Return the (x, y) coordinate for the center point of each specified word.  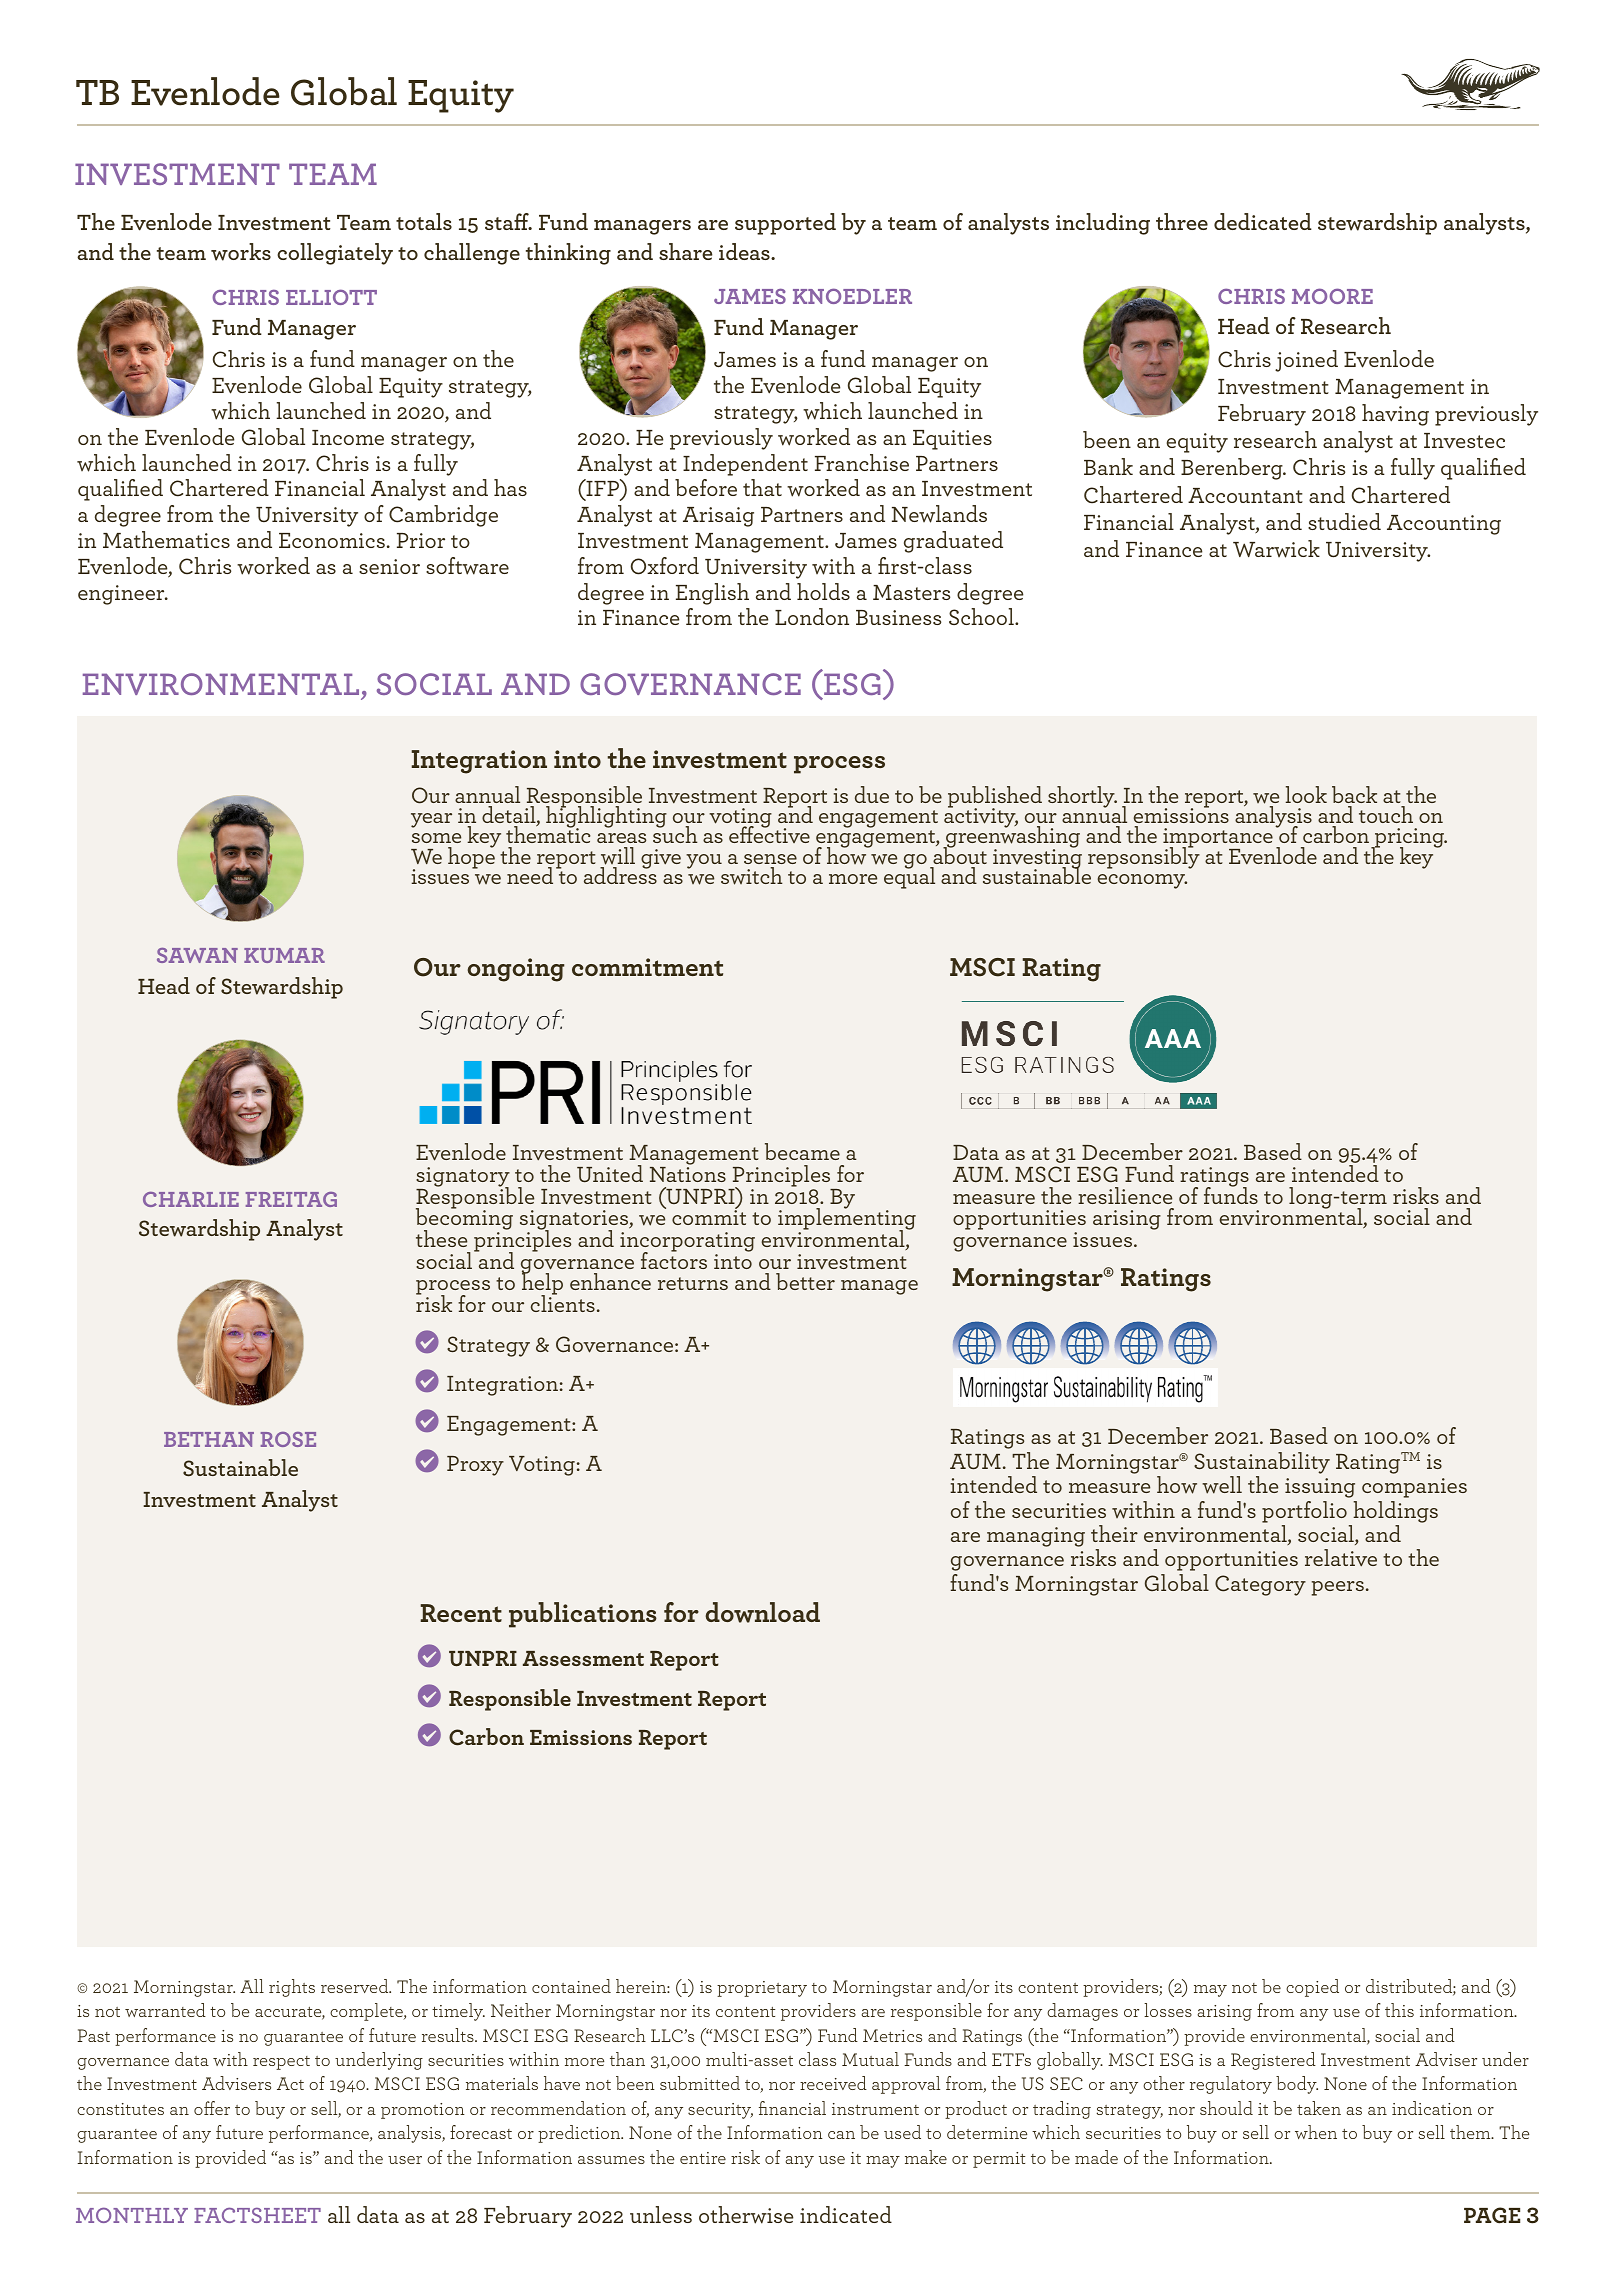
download (762, 1612)
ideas (745, 251)
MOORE (1332, 296)
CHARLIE (191, 1199)
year (431, 820)
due (872, 794)
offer (212, 2108)
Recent (461, 1613)
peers (1338, 1588)
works (241, 252)
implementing (847, 1219)
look (1306, 794)
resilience (1125, 1195)
